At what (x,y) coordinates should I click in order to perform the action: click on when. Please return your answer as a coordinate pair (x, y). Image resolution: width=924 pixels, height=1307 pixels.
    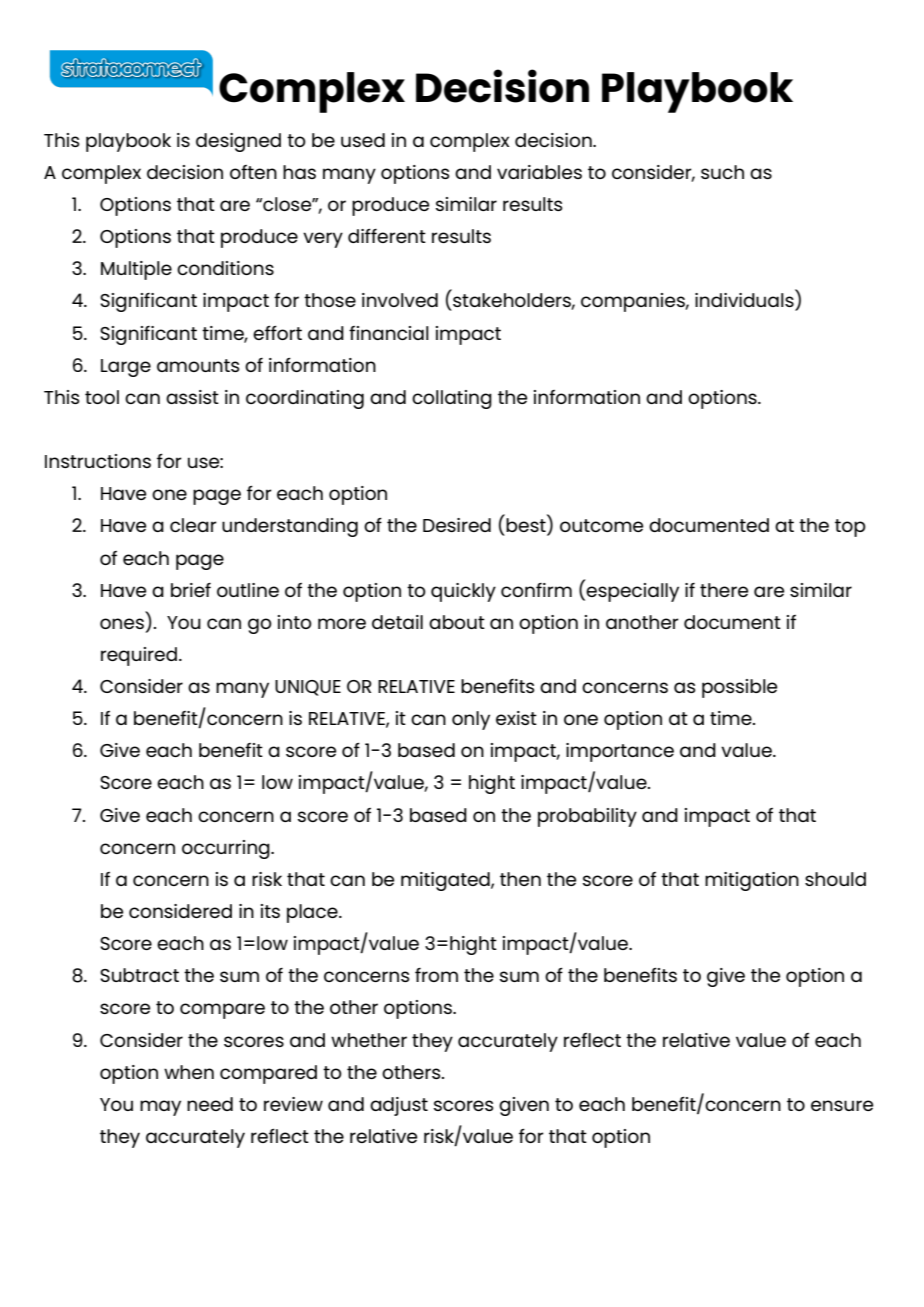
    Looking at the image, I should click on (189, 1072).
